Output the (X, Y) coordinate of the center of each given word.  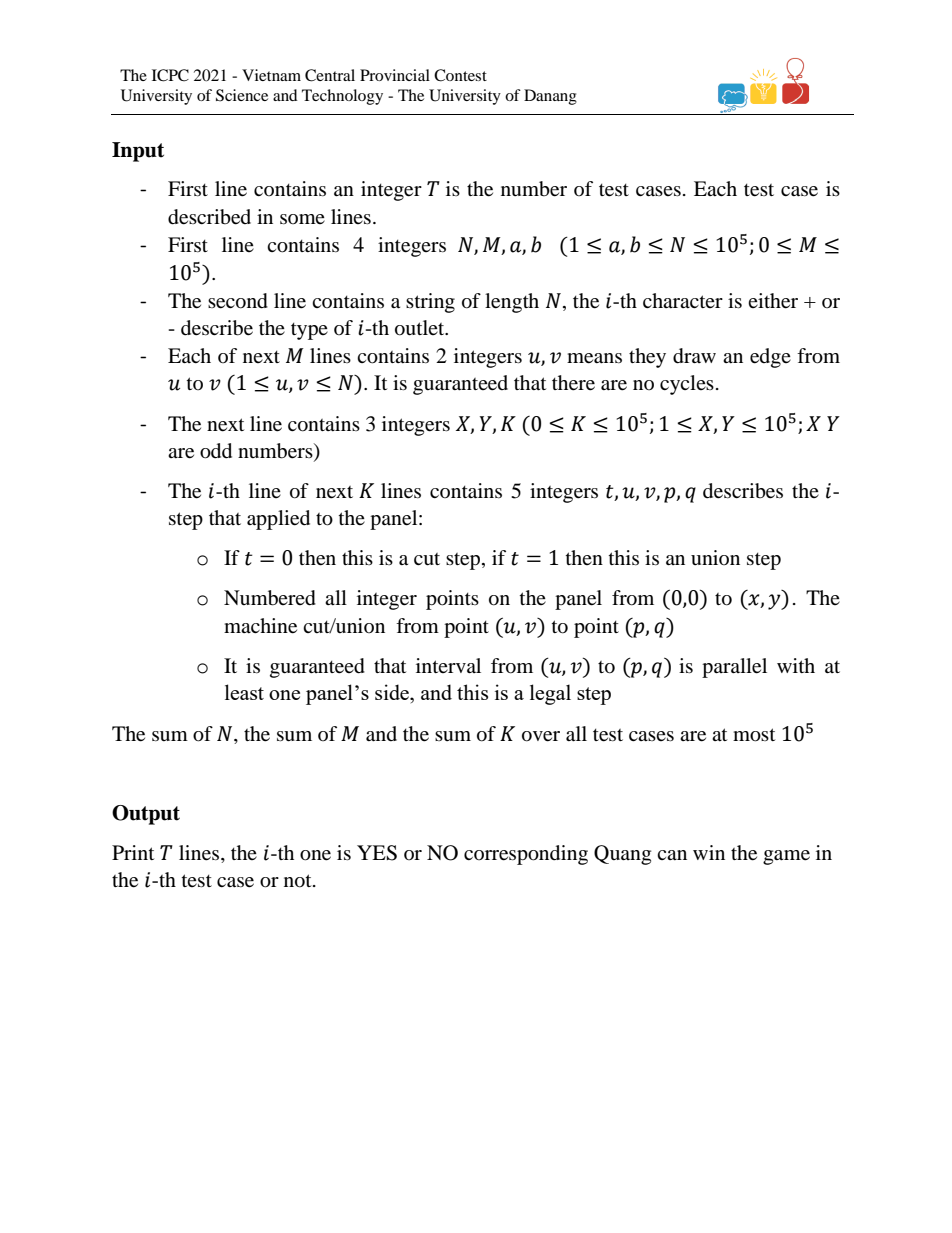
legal (550, 694)
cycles (687, 385)
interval (448, 665)
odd (216, 451)
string (430, 303)
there (573, 383)
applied (278, 520)
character (683, 300)
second (238, 301)
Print (133, 852)
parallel (734, 668)
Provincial (395, 75)
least (244, 692)
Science (242, 95)
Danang (550, 97)
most (754, 735)
